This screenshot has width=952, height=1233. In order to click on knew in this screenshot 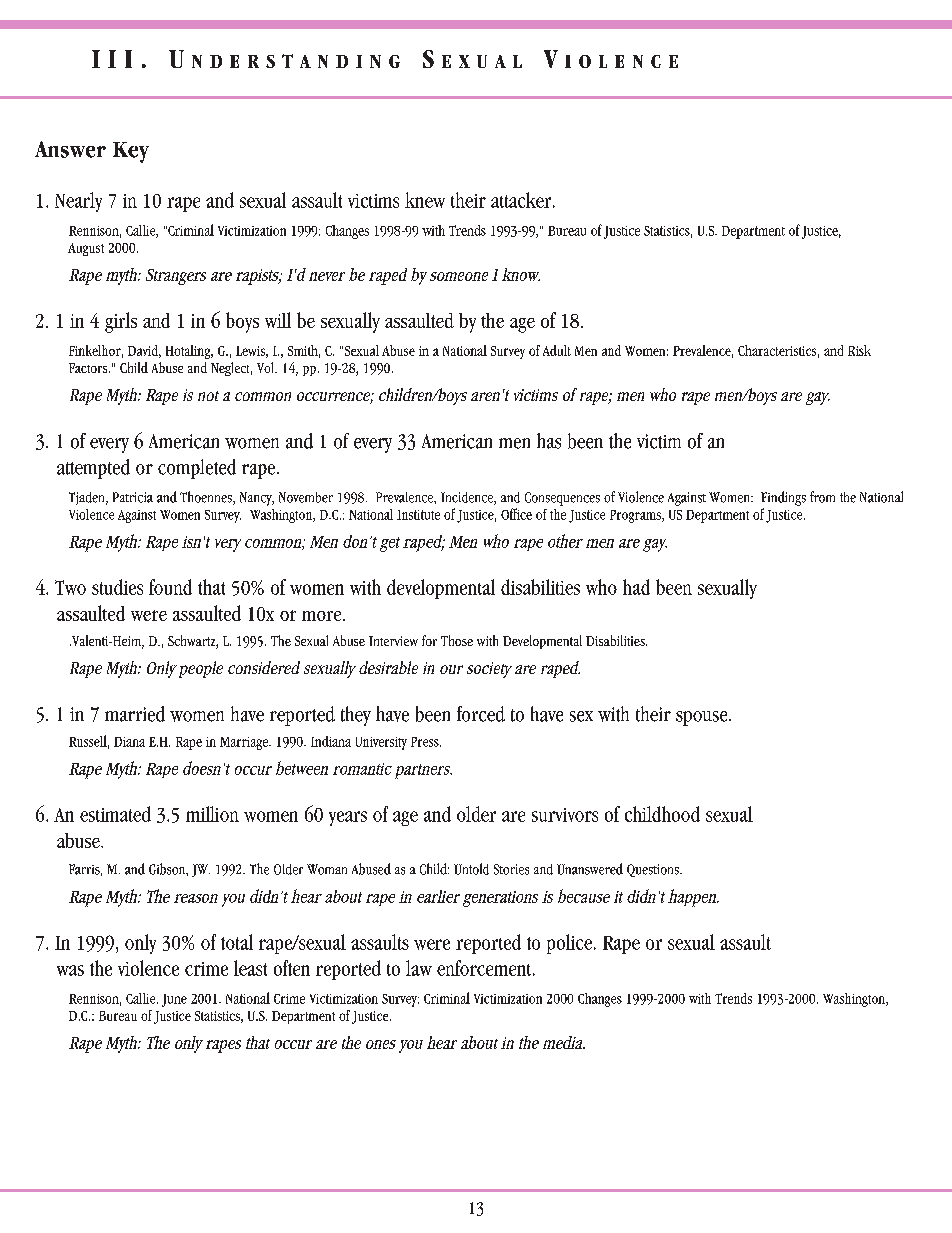, I will do `click(425, 200)`.
